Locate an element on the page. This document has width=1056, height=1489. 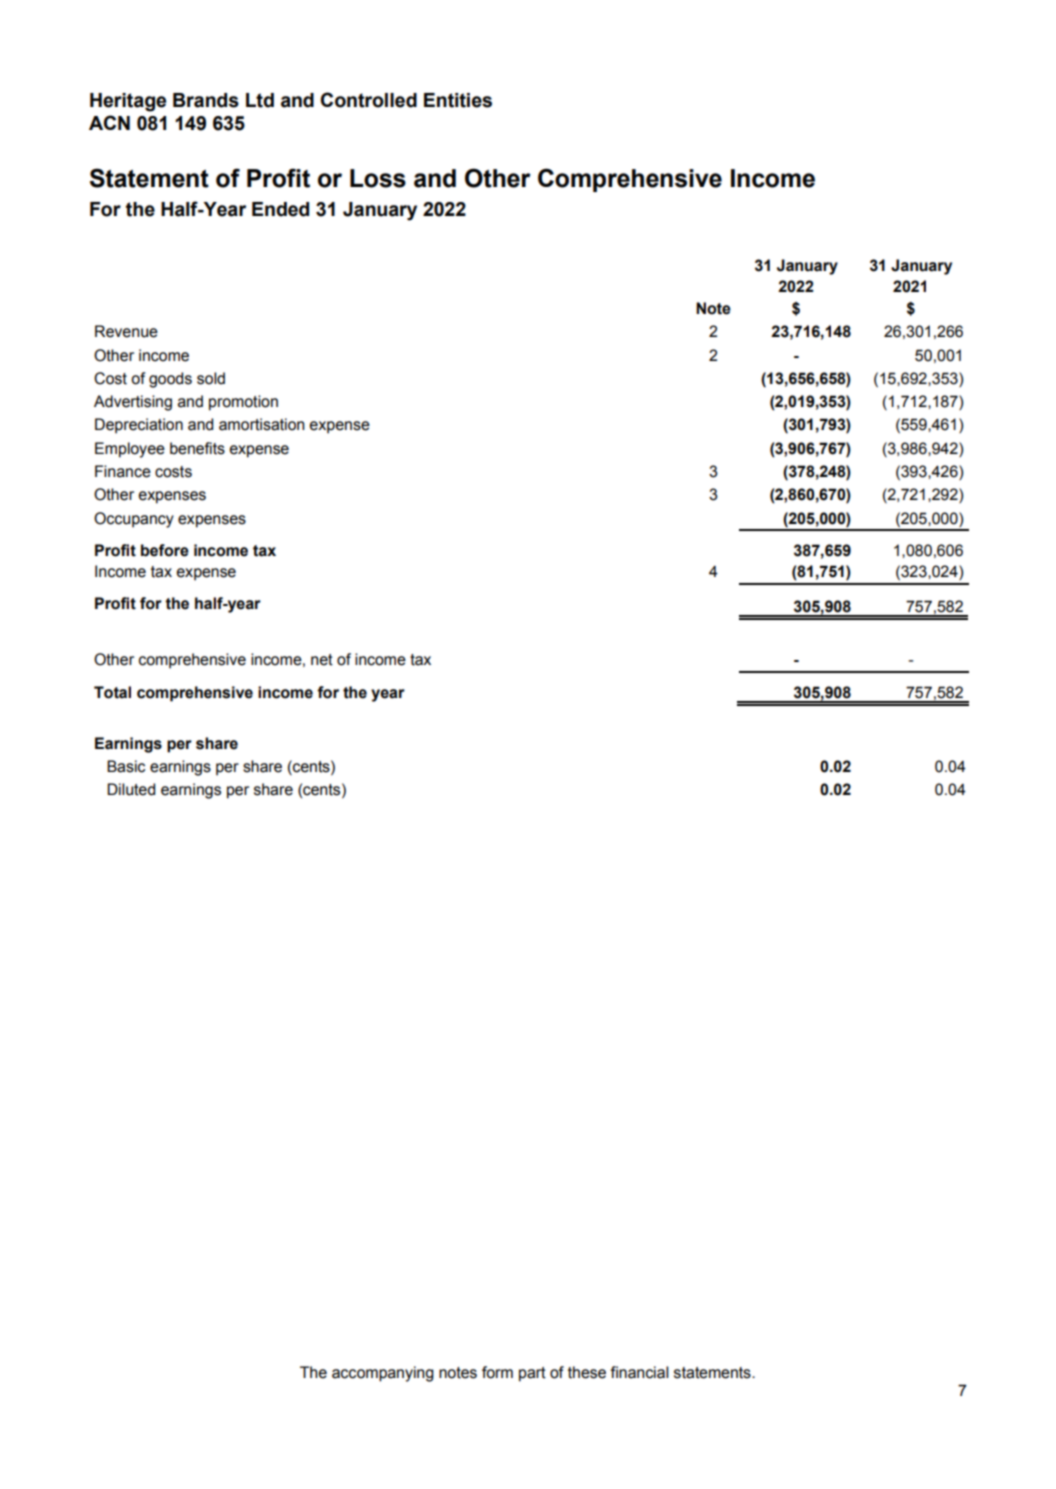
Brands is located at coordinates (206, 100).
